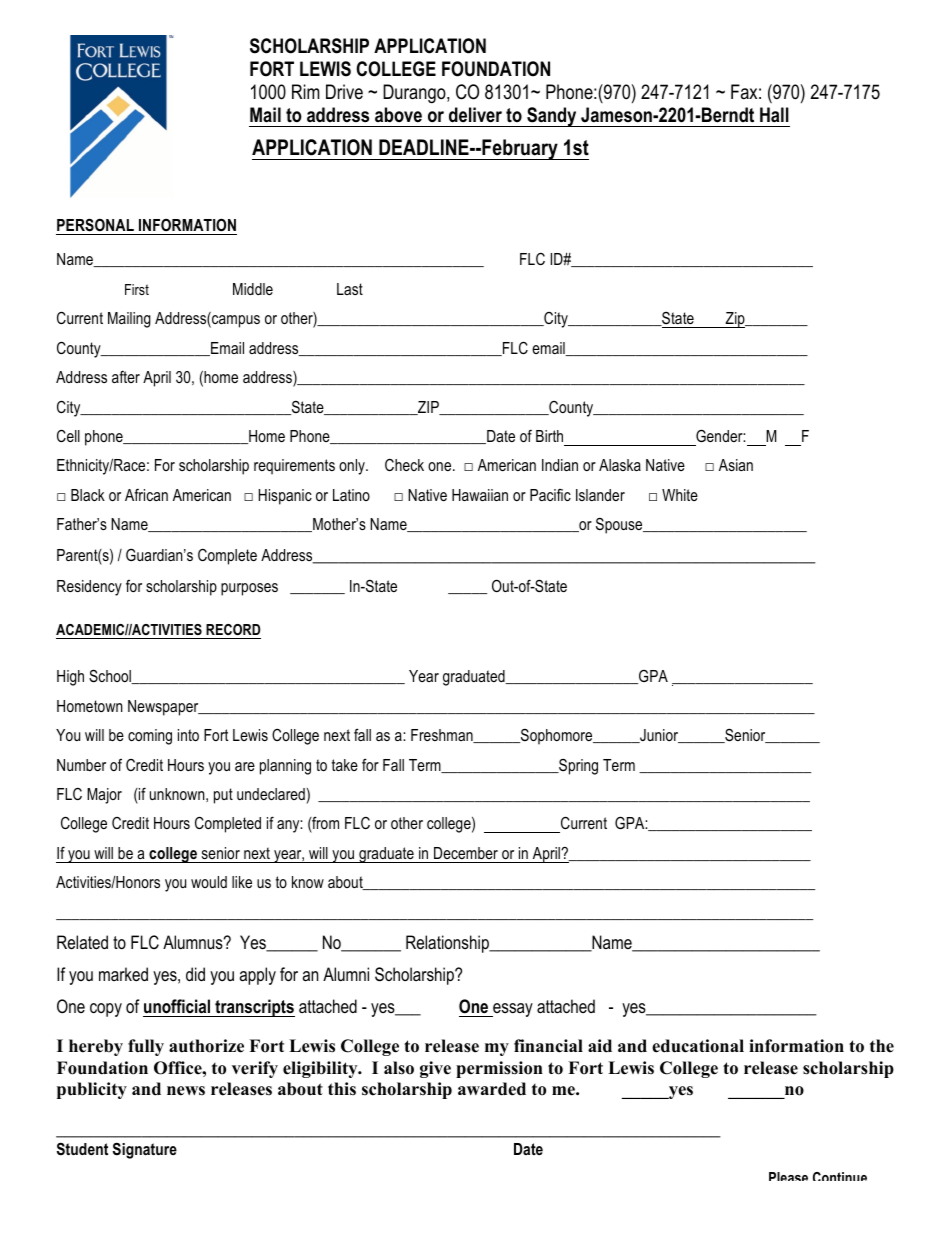  I want to click on after, so click(126, 376).
